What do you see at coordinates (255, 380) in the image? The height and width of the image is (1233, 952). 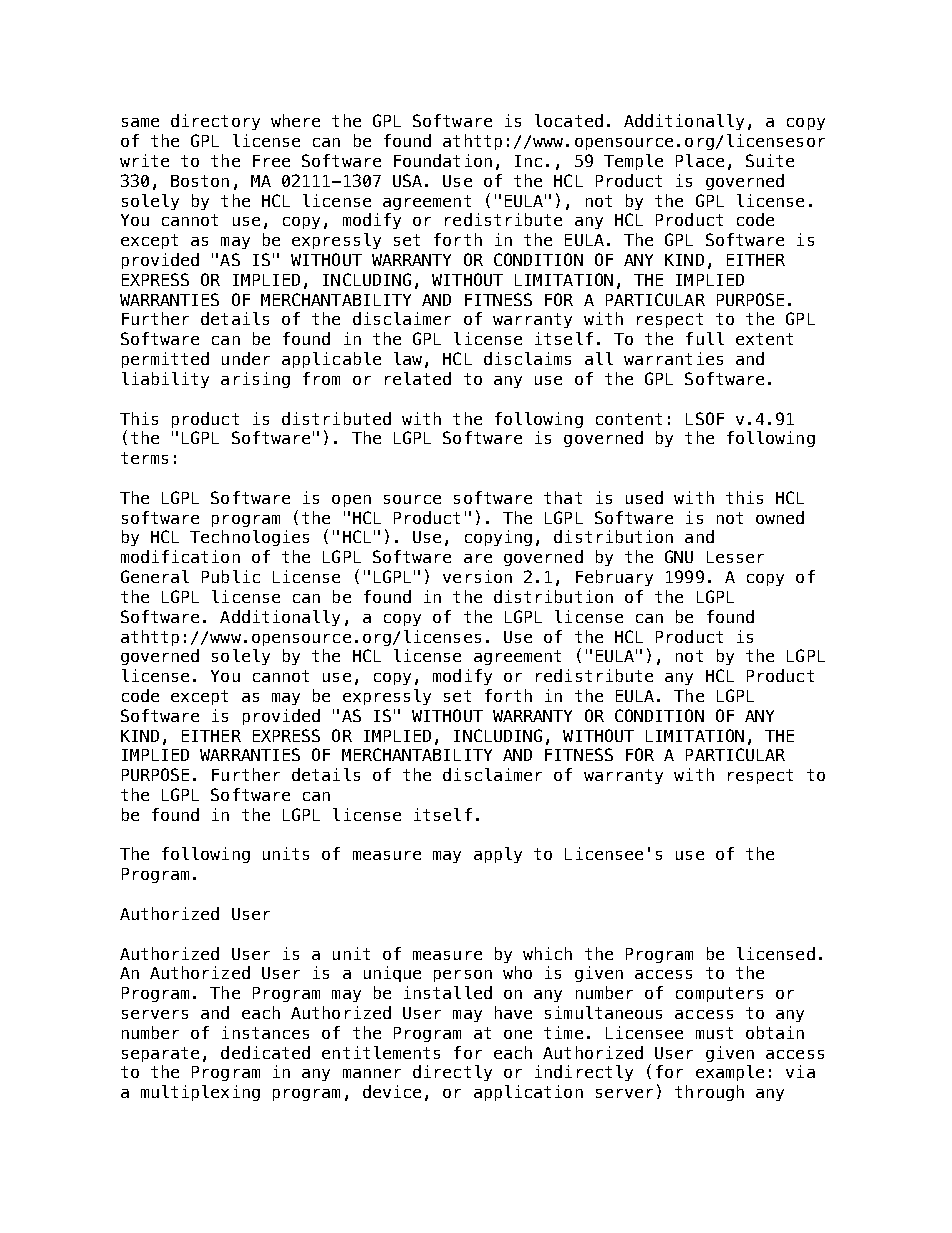 I see `arising` at bounding box center [255, 380].
